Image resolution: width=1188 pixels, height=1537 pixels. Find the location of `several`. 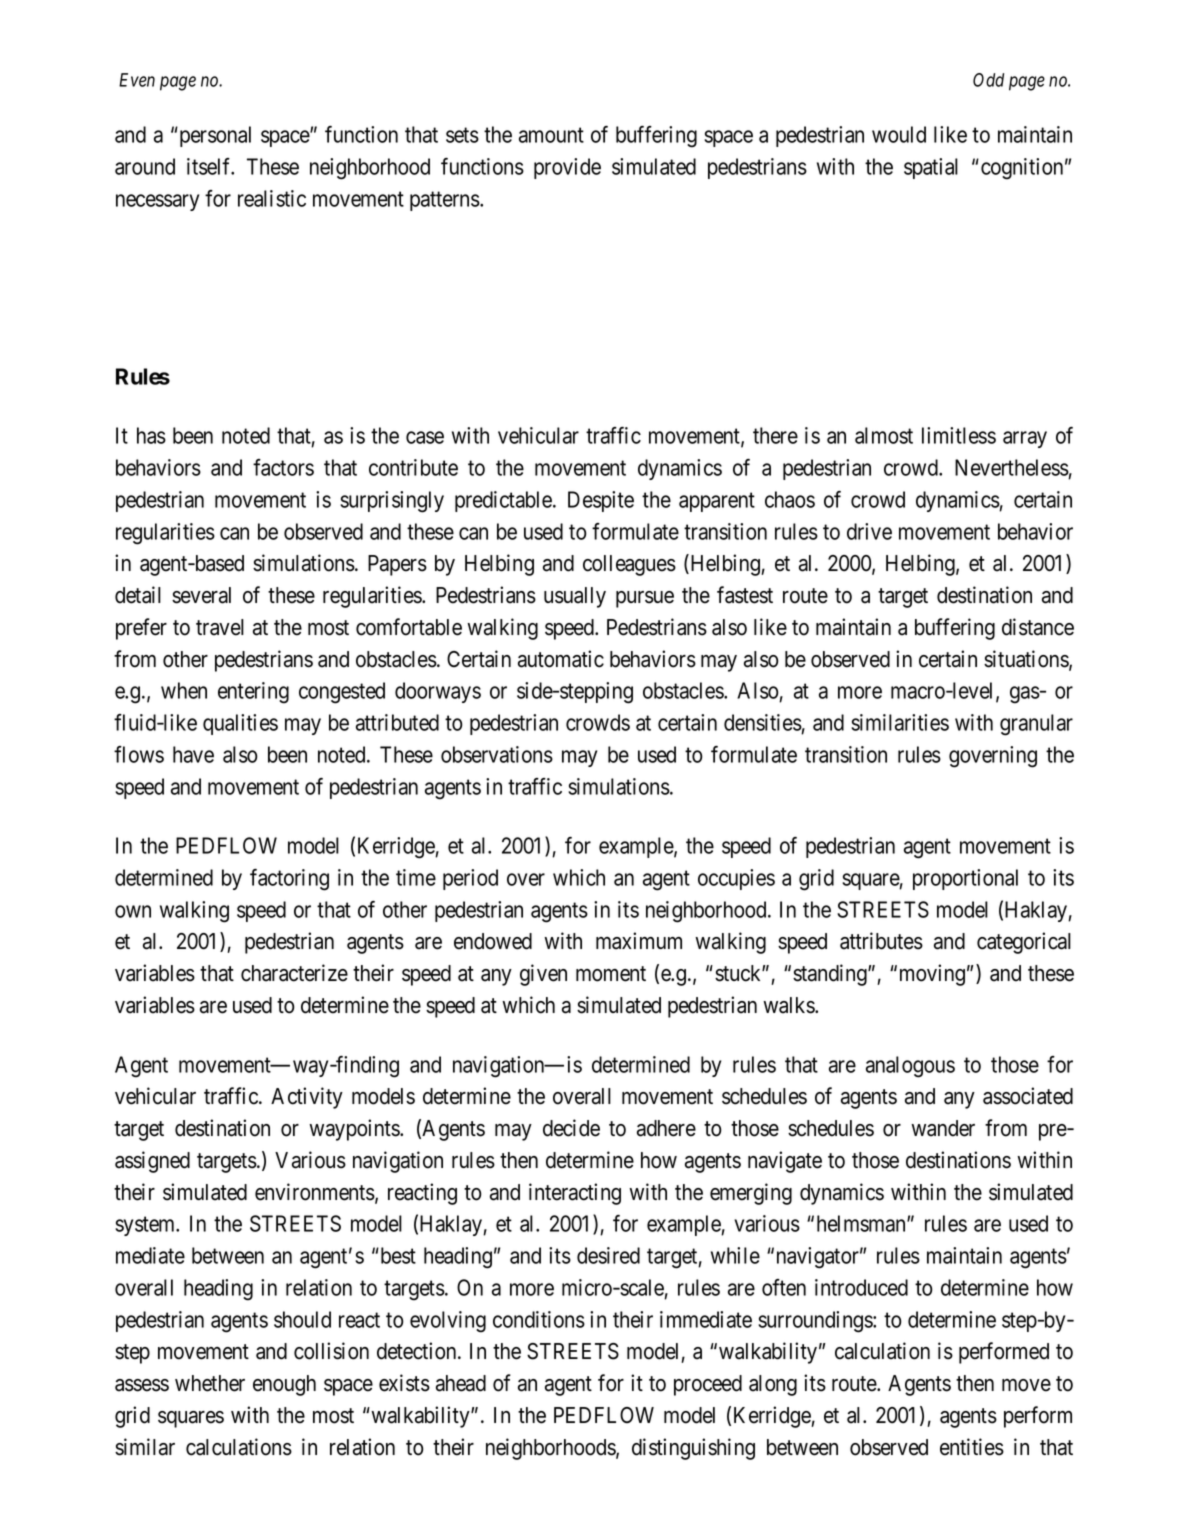

several is located at coordinates (201, 595).
